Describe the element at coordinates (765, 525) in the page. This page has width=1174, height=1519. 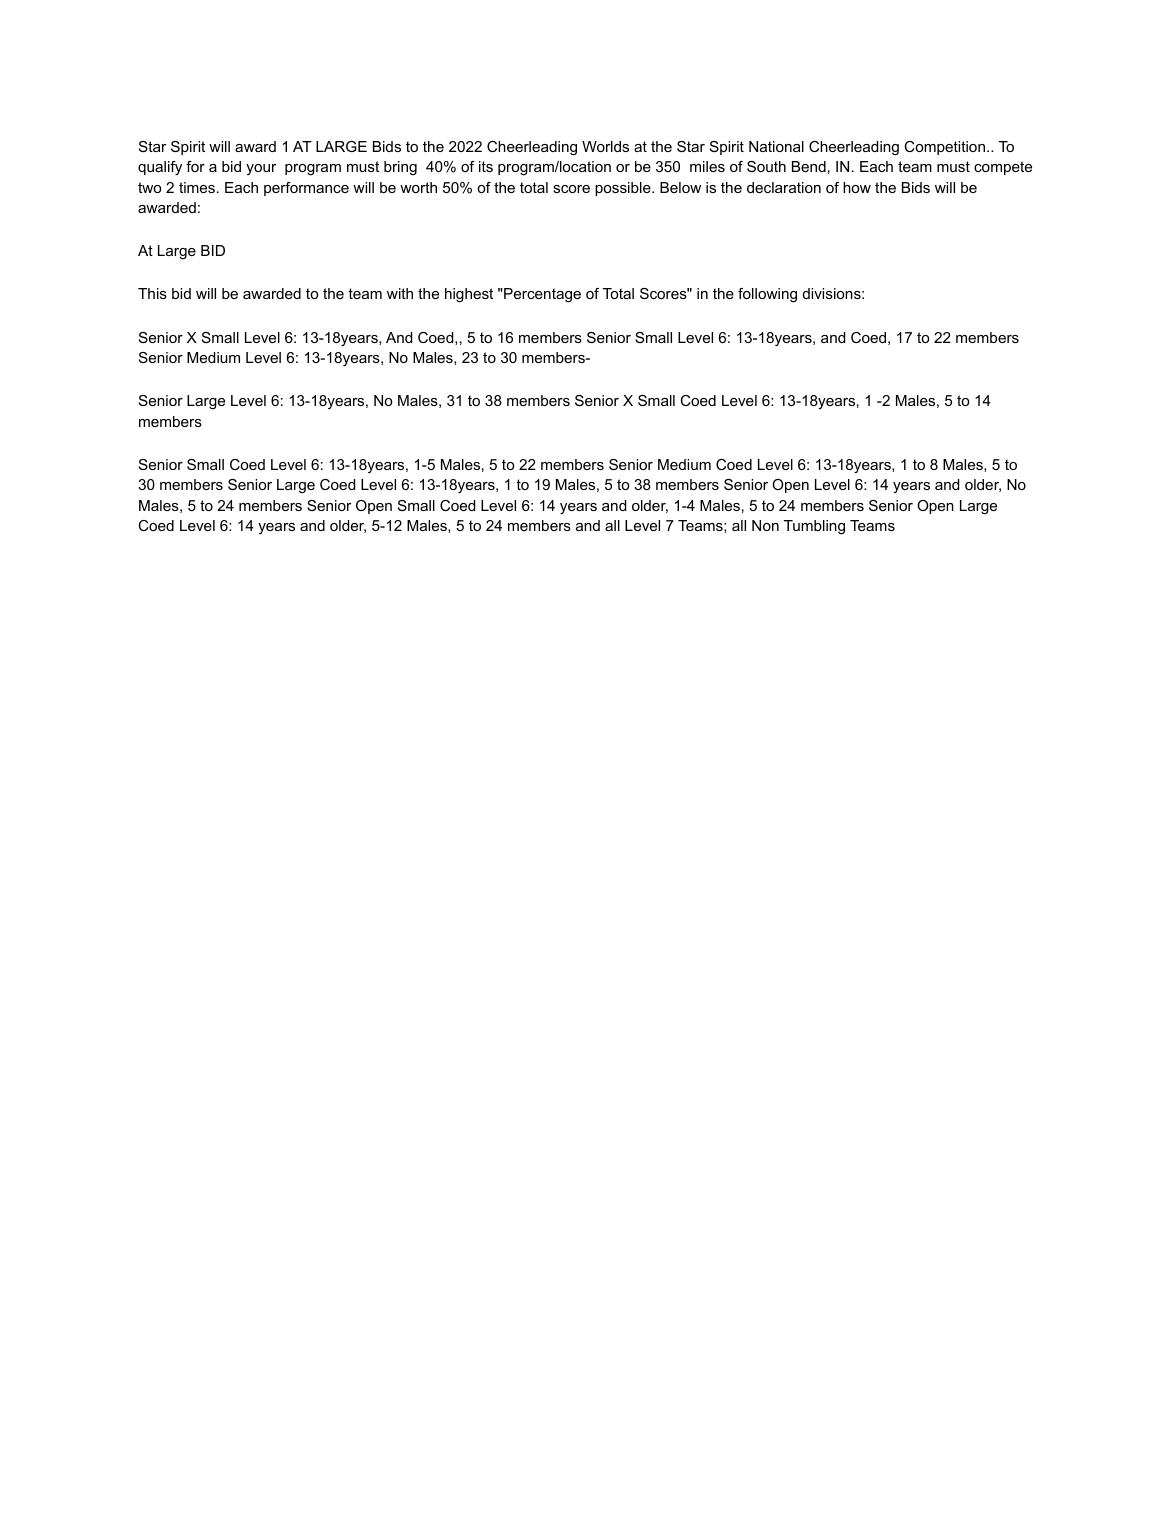
I see `Non` at that location.
